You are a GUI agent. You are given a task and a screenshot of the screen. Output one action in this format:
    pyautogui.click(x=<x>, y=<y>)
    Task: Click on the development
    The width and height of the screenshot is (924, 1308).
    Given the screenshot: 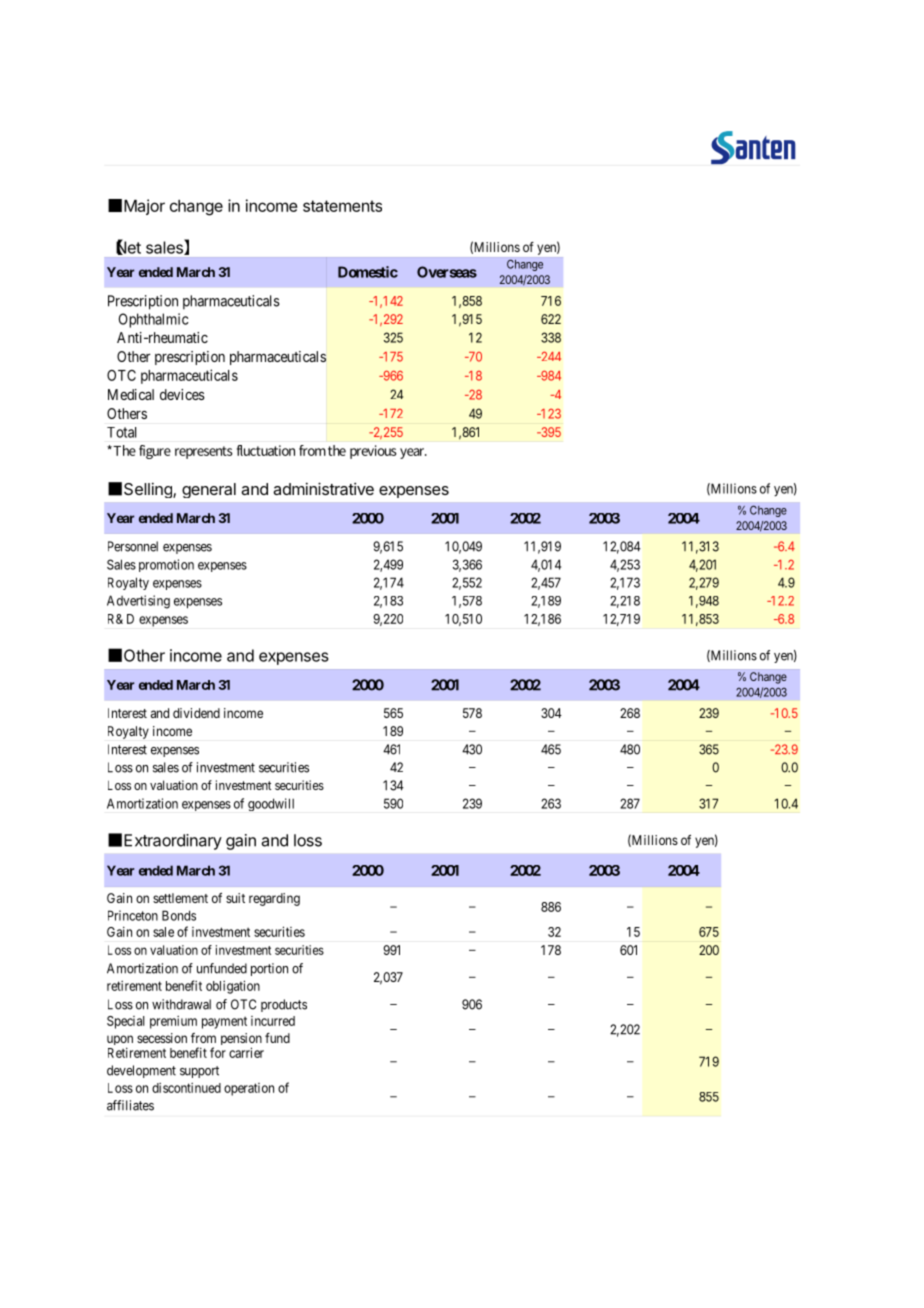 What is the action you would take?
    pyautogui.click(x=141, y=1071)
